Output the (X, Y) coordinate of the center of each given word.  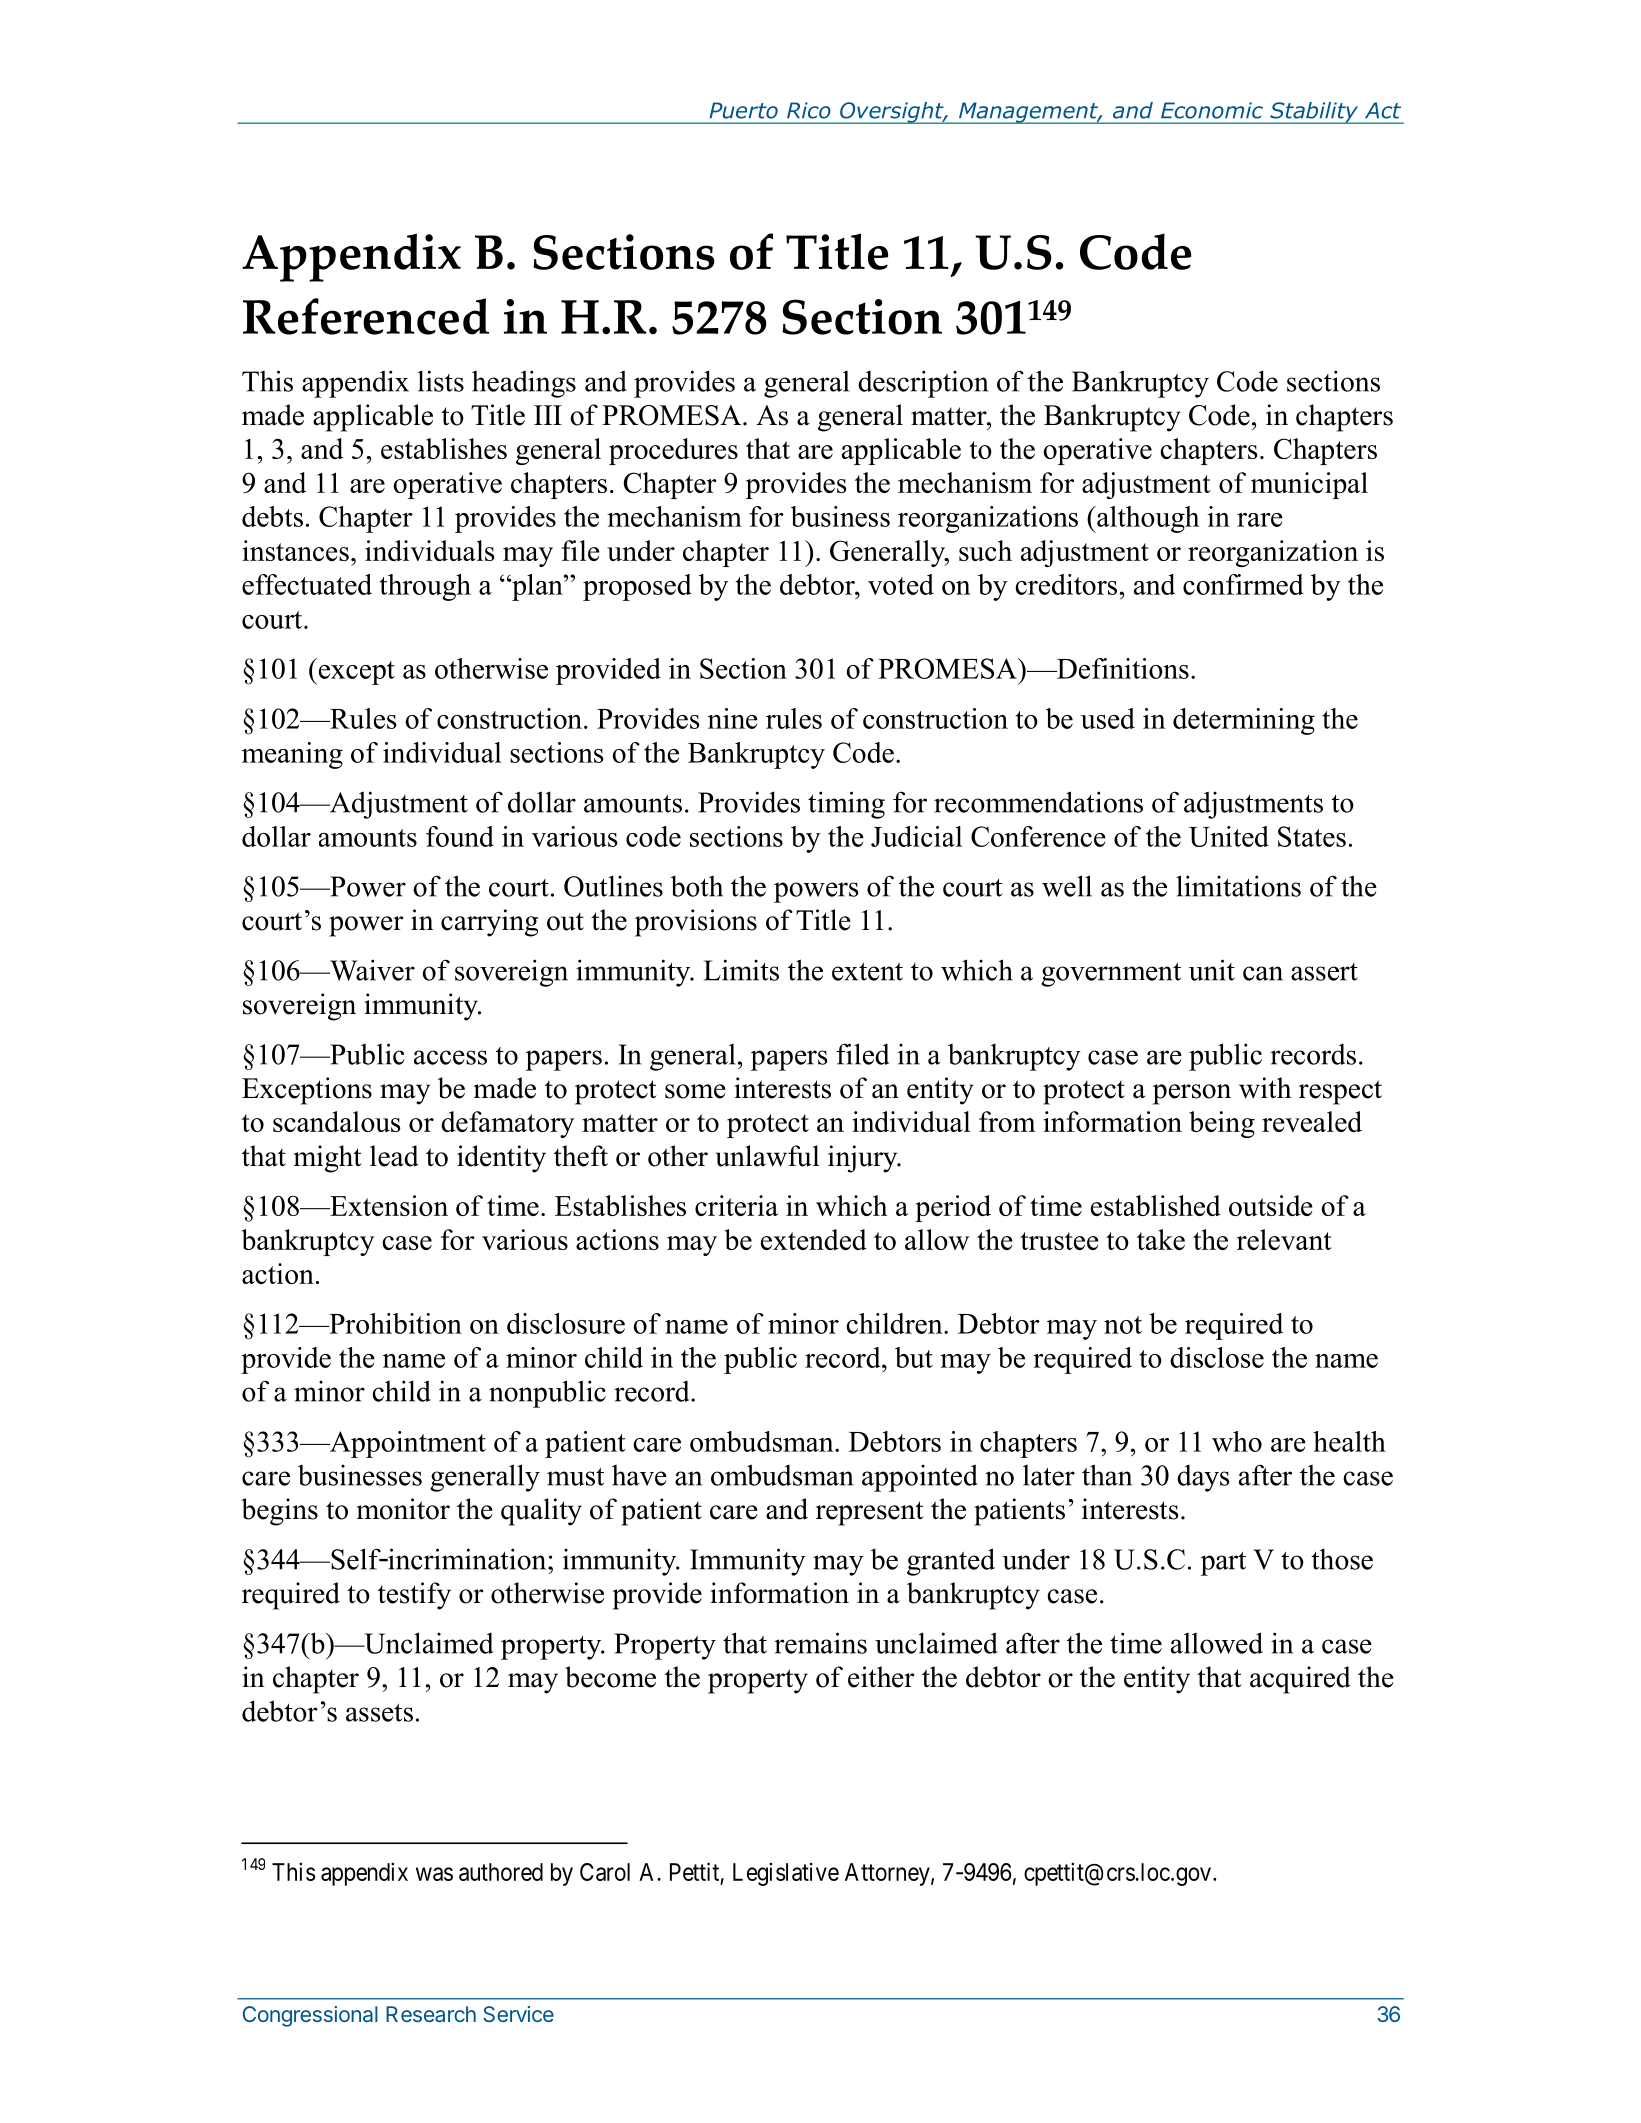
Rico (809, 110)
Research (431, 2014)
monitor (403, 1509)
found (460, 836)
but (914, 1357)
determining (1244, 721)
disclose (1217, 1357)
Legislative (786, 1874)
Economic (1212, 110)
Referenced (366, 316)
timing (846, 805)
